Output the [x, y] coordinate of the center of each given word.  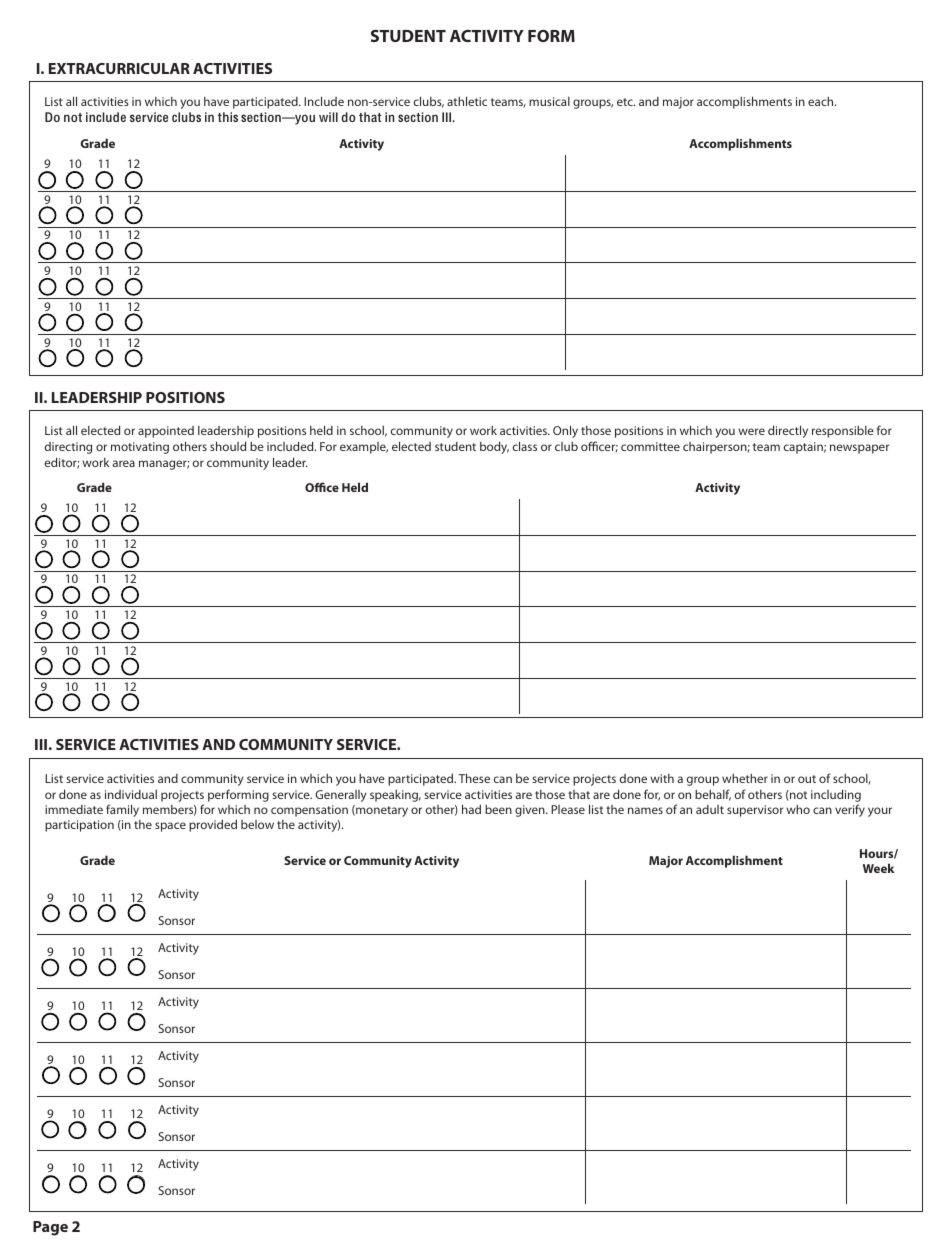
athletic [467, 101]
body [494, 447]
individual [131, 794]
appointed [166, 432]
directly [788, 431]
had [471, 809]
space [170, 827]
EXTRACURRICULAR [119, 68]
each [822, 101]
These [474, 778]
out [807, 779]
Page [50, 1228]
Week [878, 868]
